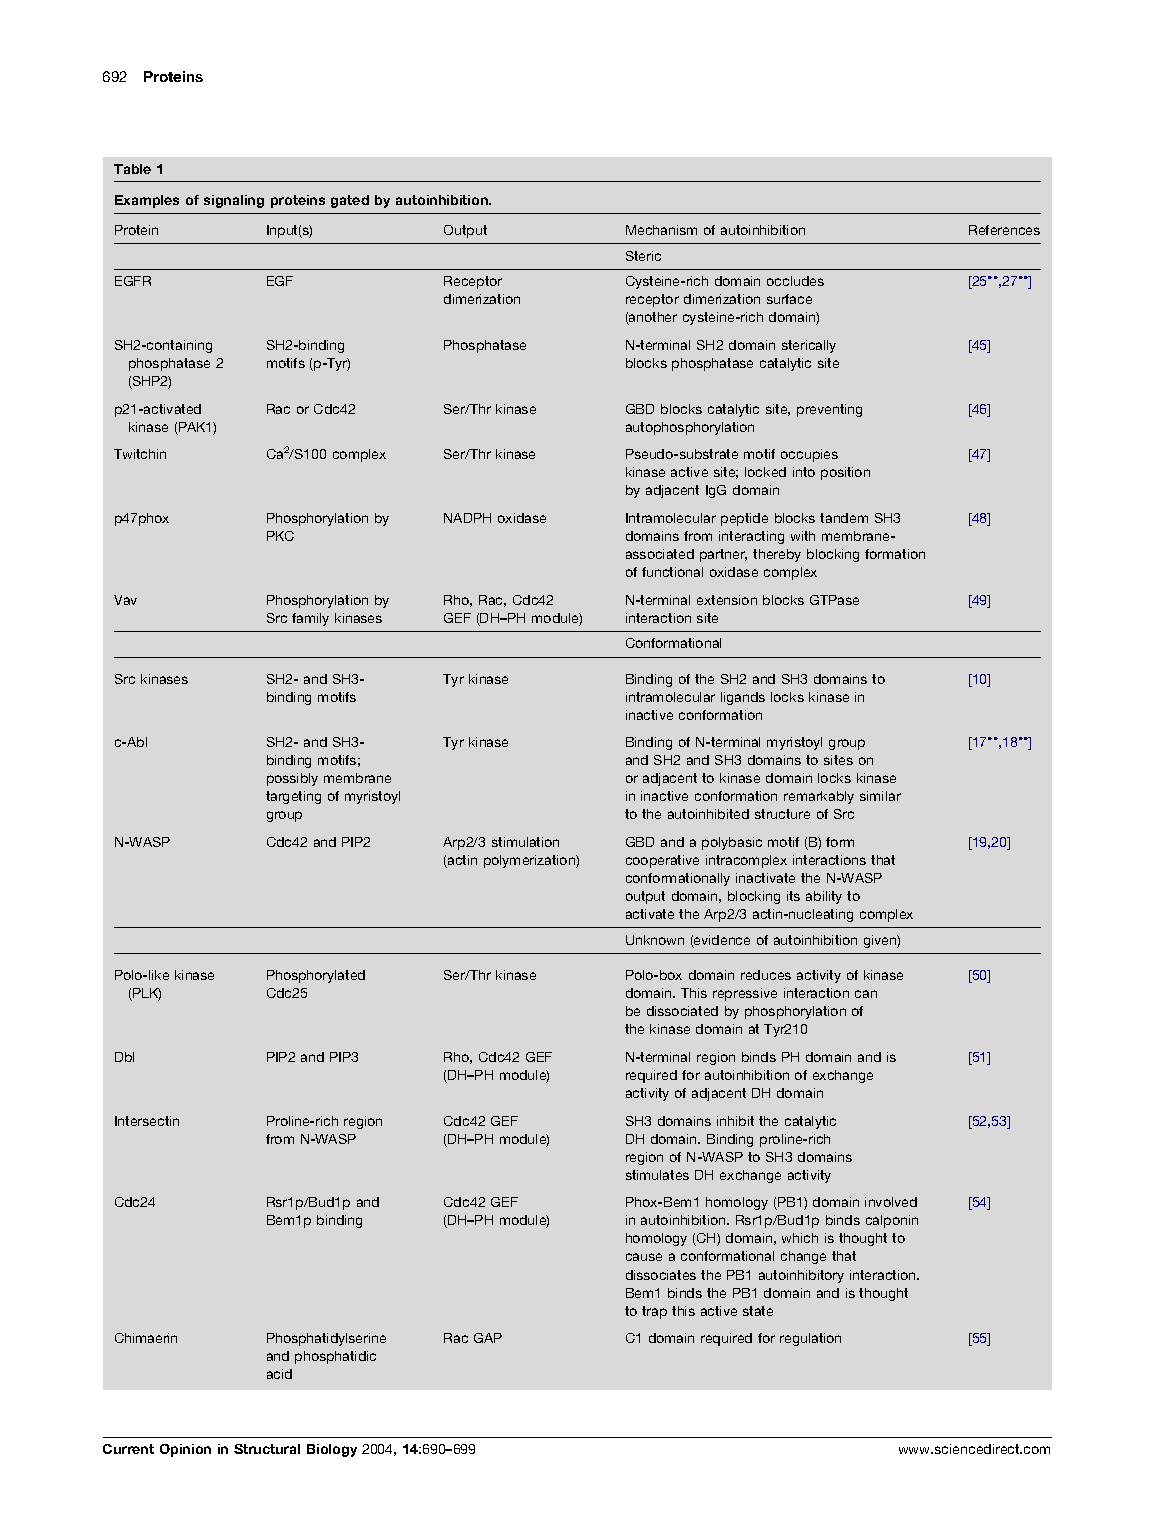 Image resolution: width=1168 pixels, height=1515 pixels. I want to click on similar, so click(880, 796).
